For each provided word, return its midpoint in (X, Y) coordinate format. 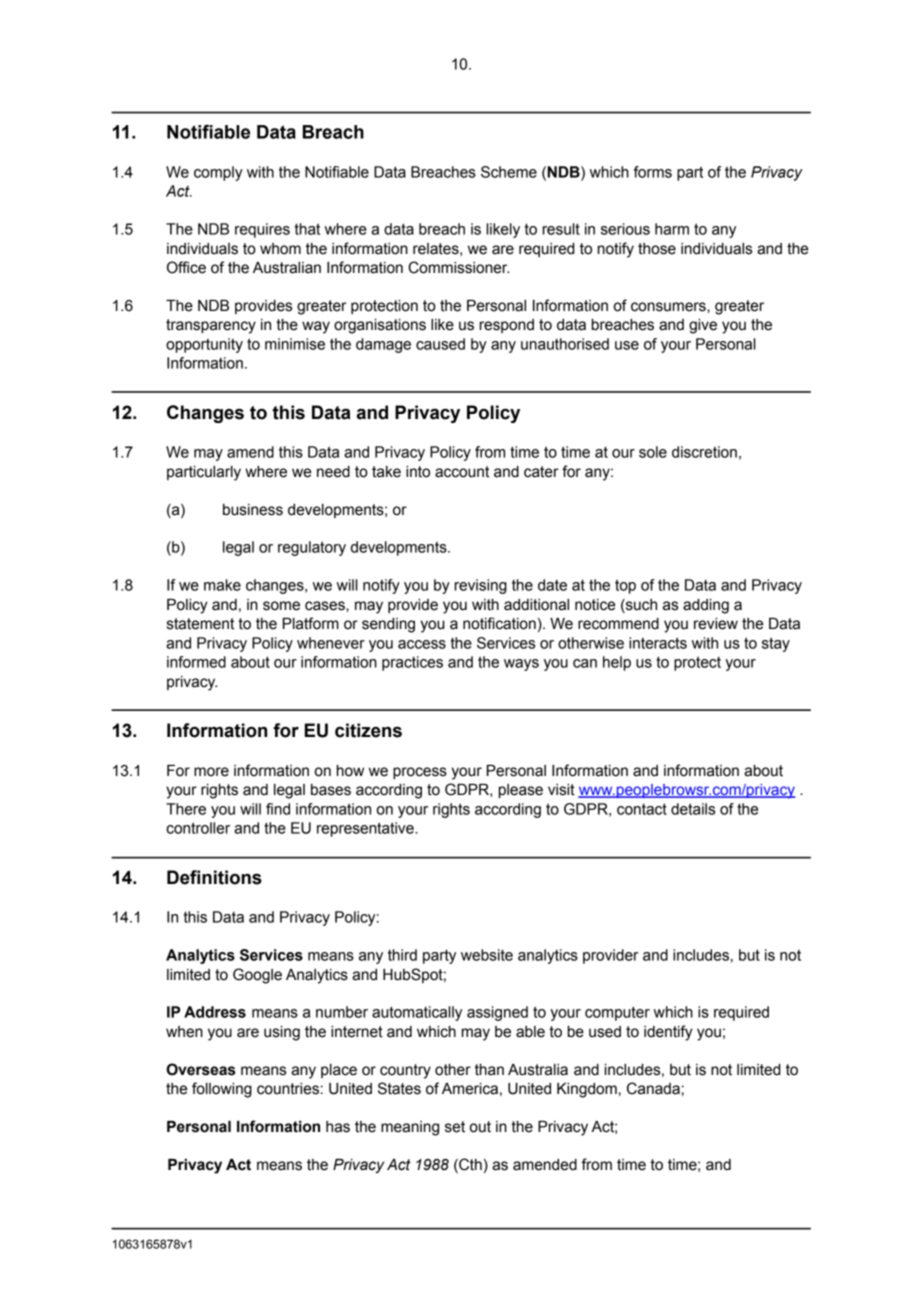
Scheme (509, 172)
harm (672, 229)
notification (499, 623)
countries (288, 1089)
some (281, 606)
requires (262, 230)
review (716, 624)
